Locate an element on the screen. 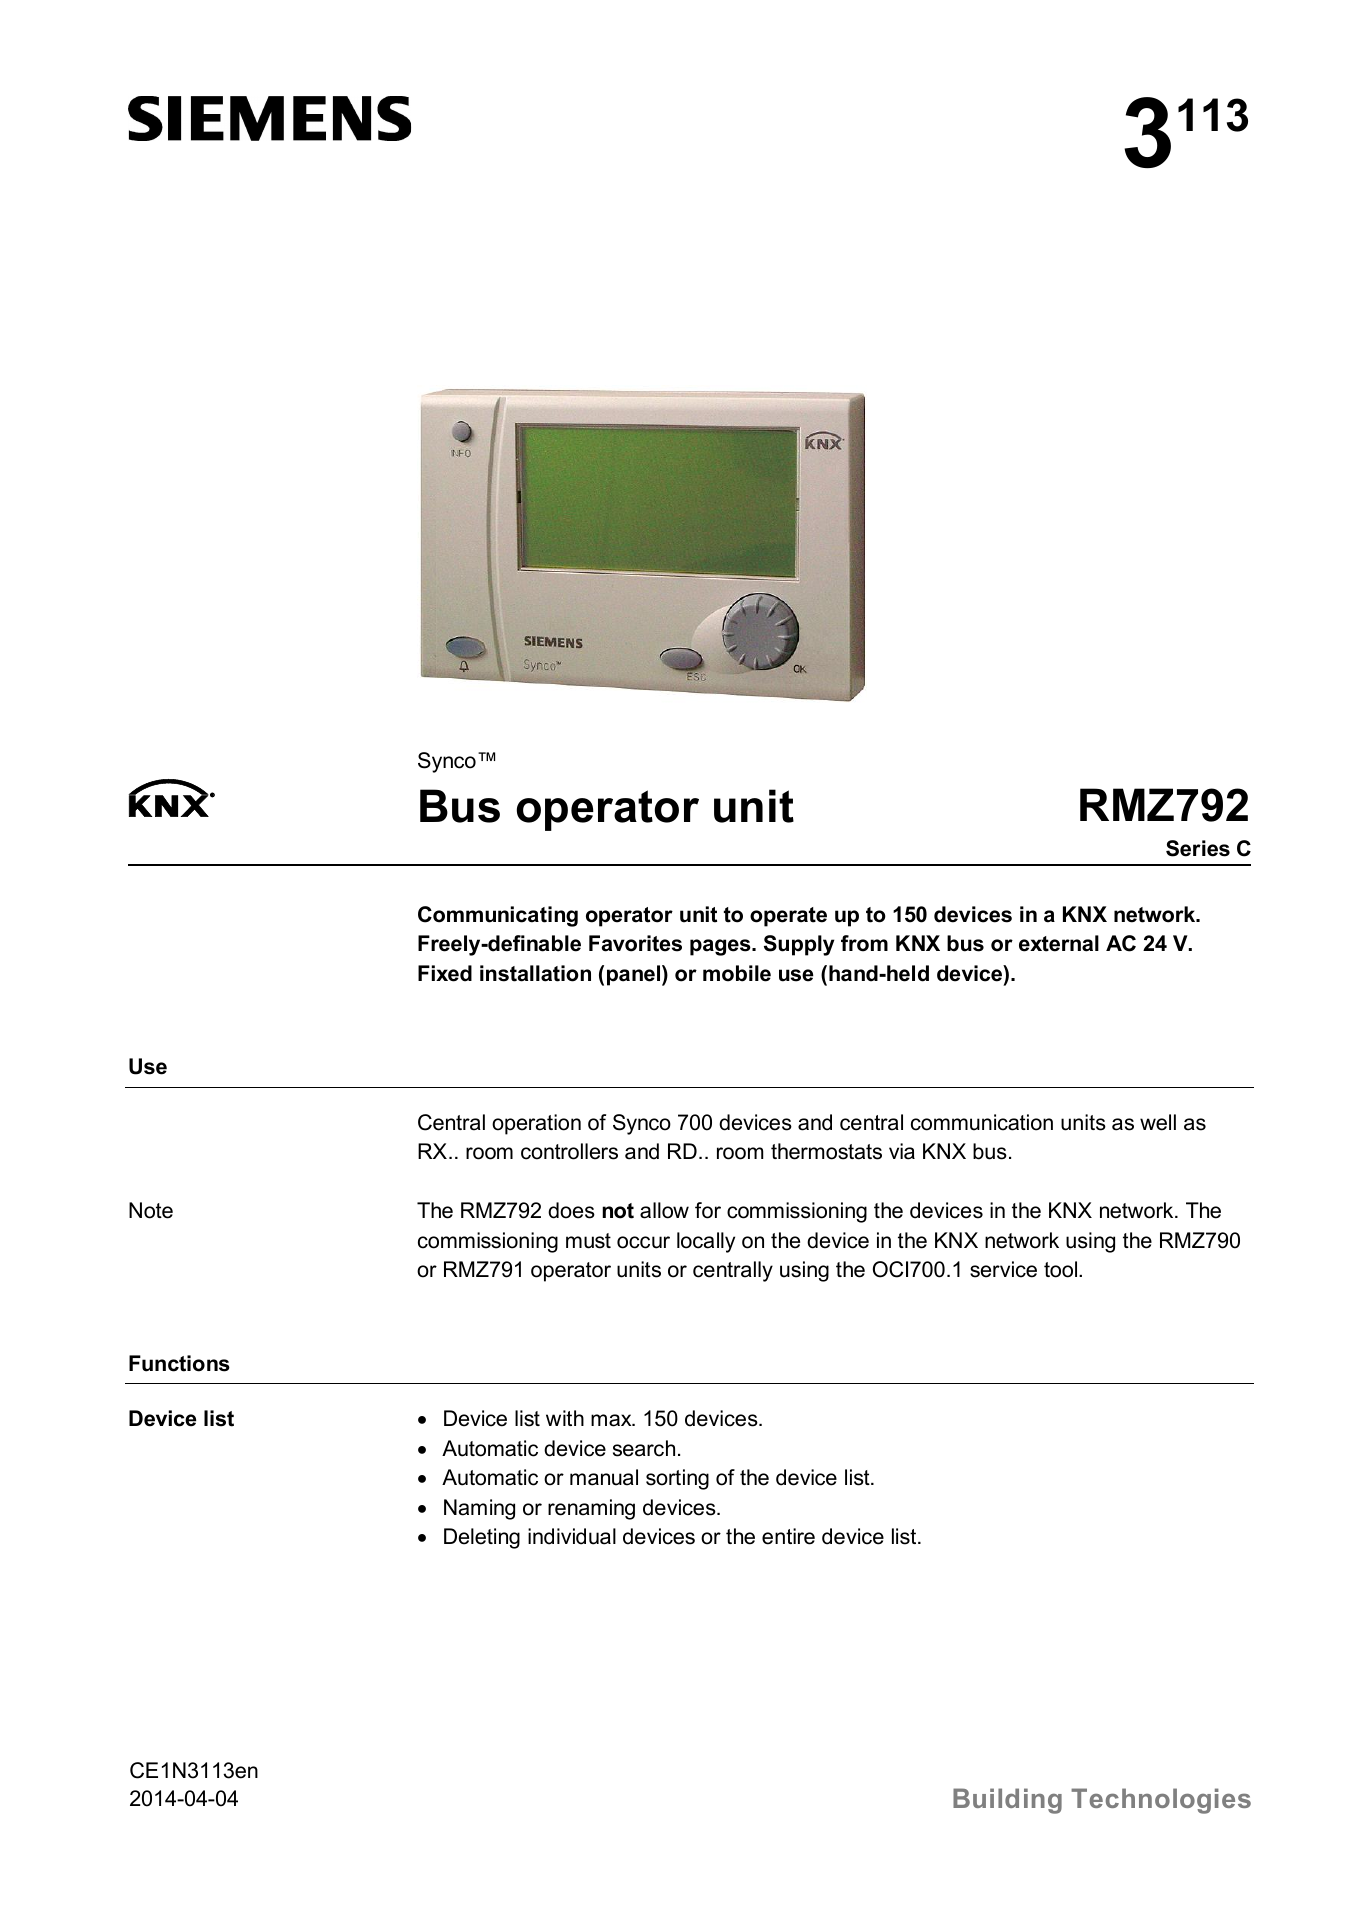 The height and width of the screenshot is (1906, 1347). individual is located at coordinates (572, 1536).
